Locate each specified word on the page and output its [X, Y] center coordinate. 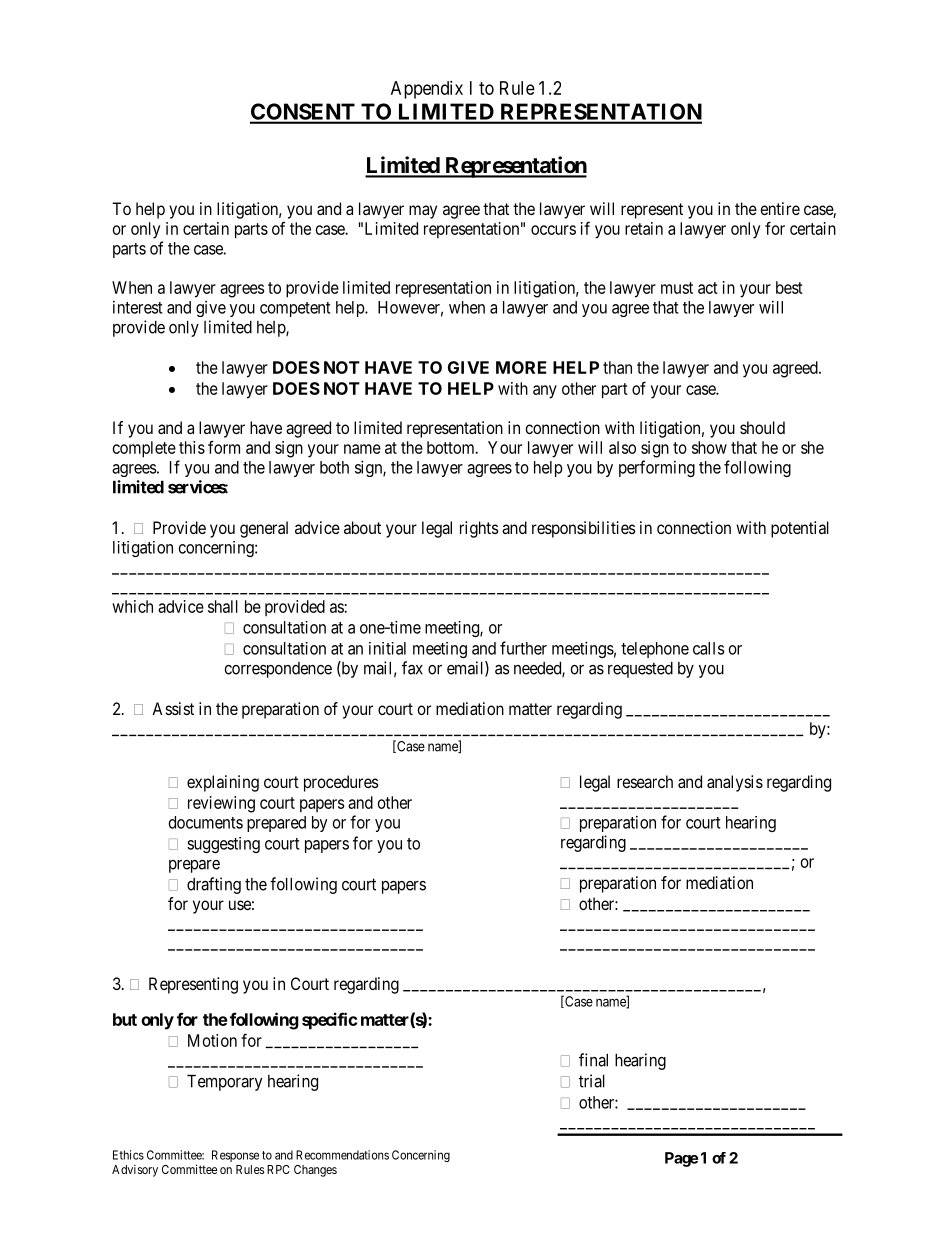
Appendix [427, 90]
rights [479, 529]
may [423, 212]
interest [137, 307]
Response [235, 1156]
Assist [173, 708]
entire [780, 208]
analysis [735, 783]
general [264, 529]
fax [412, 668]
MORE [521, 367]
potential [800, 529]
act [708, 288]
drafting [214, 885]
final [593, 1060]
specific [329, 1021]
